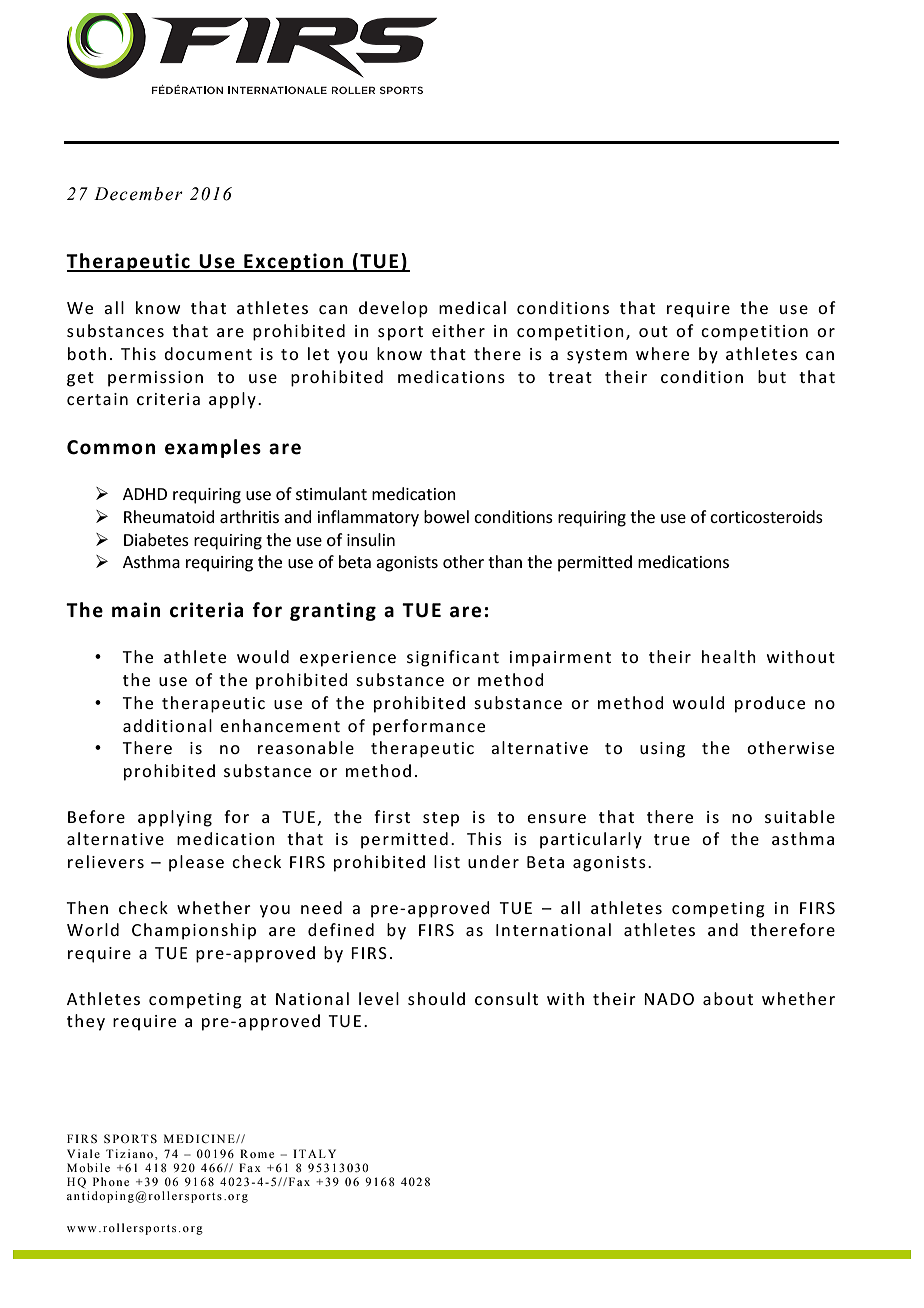 This image has width=924, height=1308. I want to click on list, so click(447, 861).
